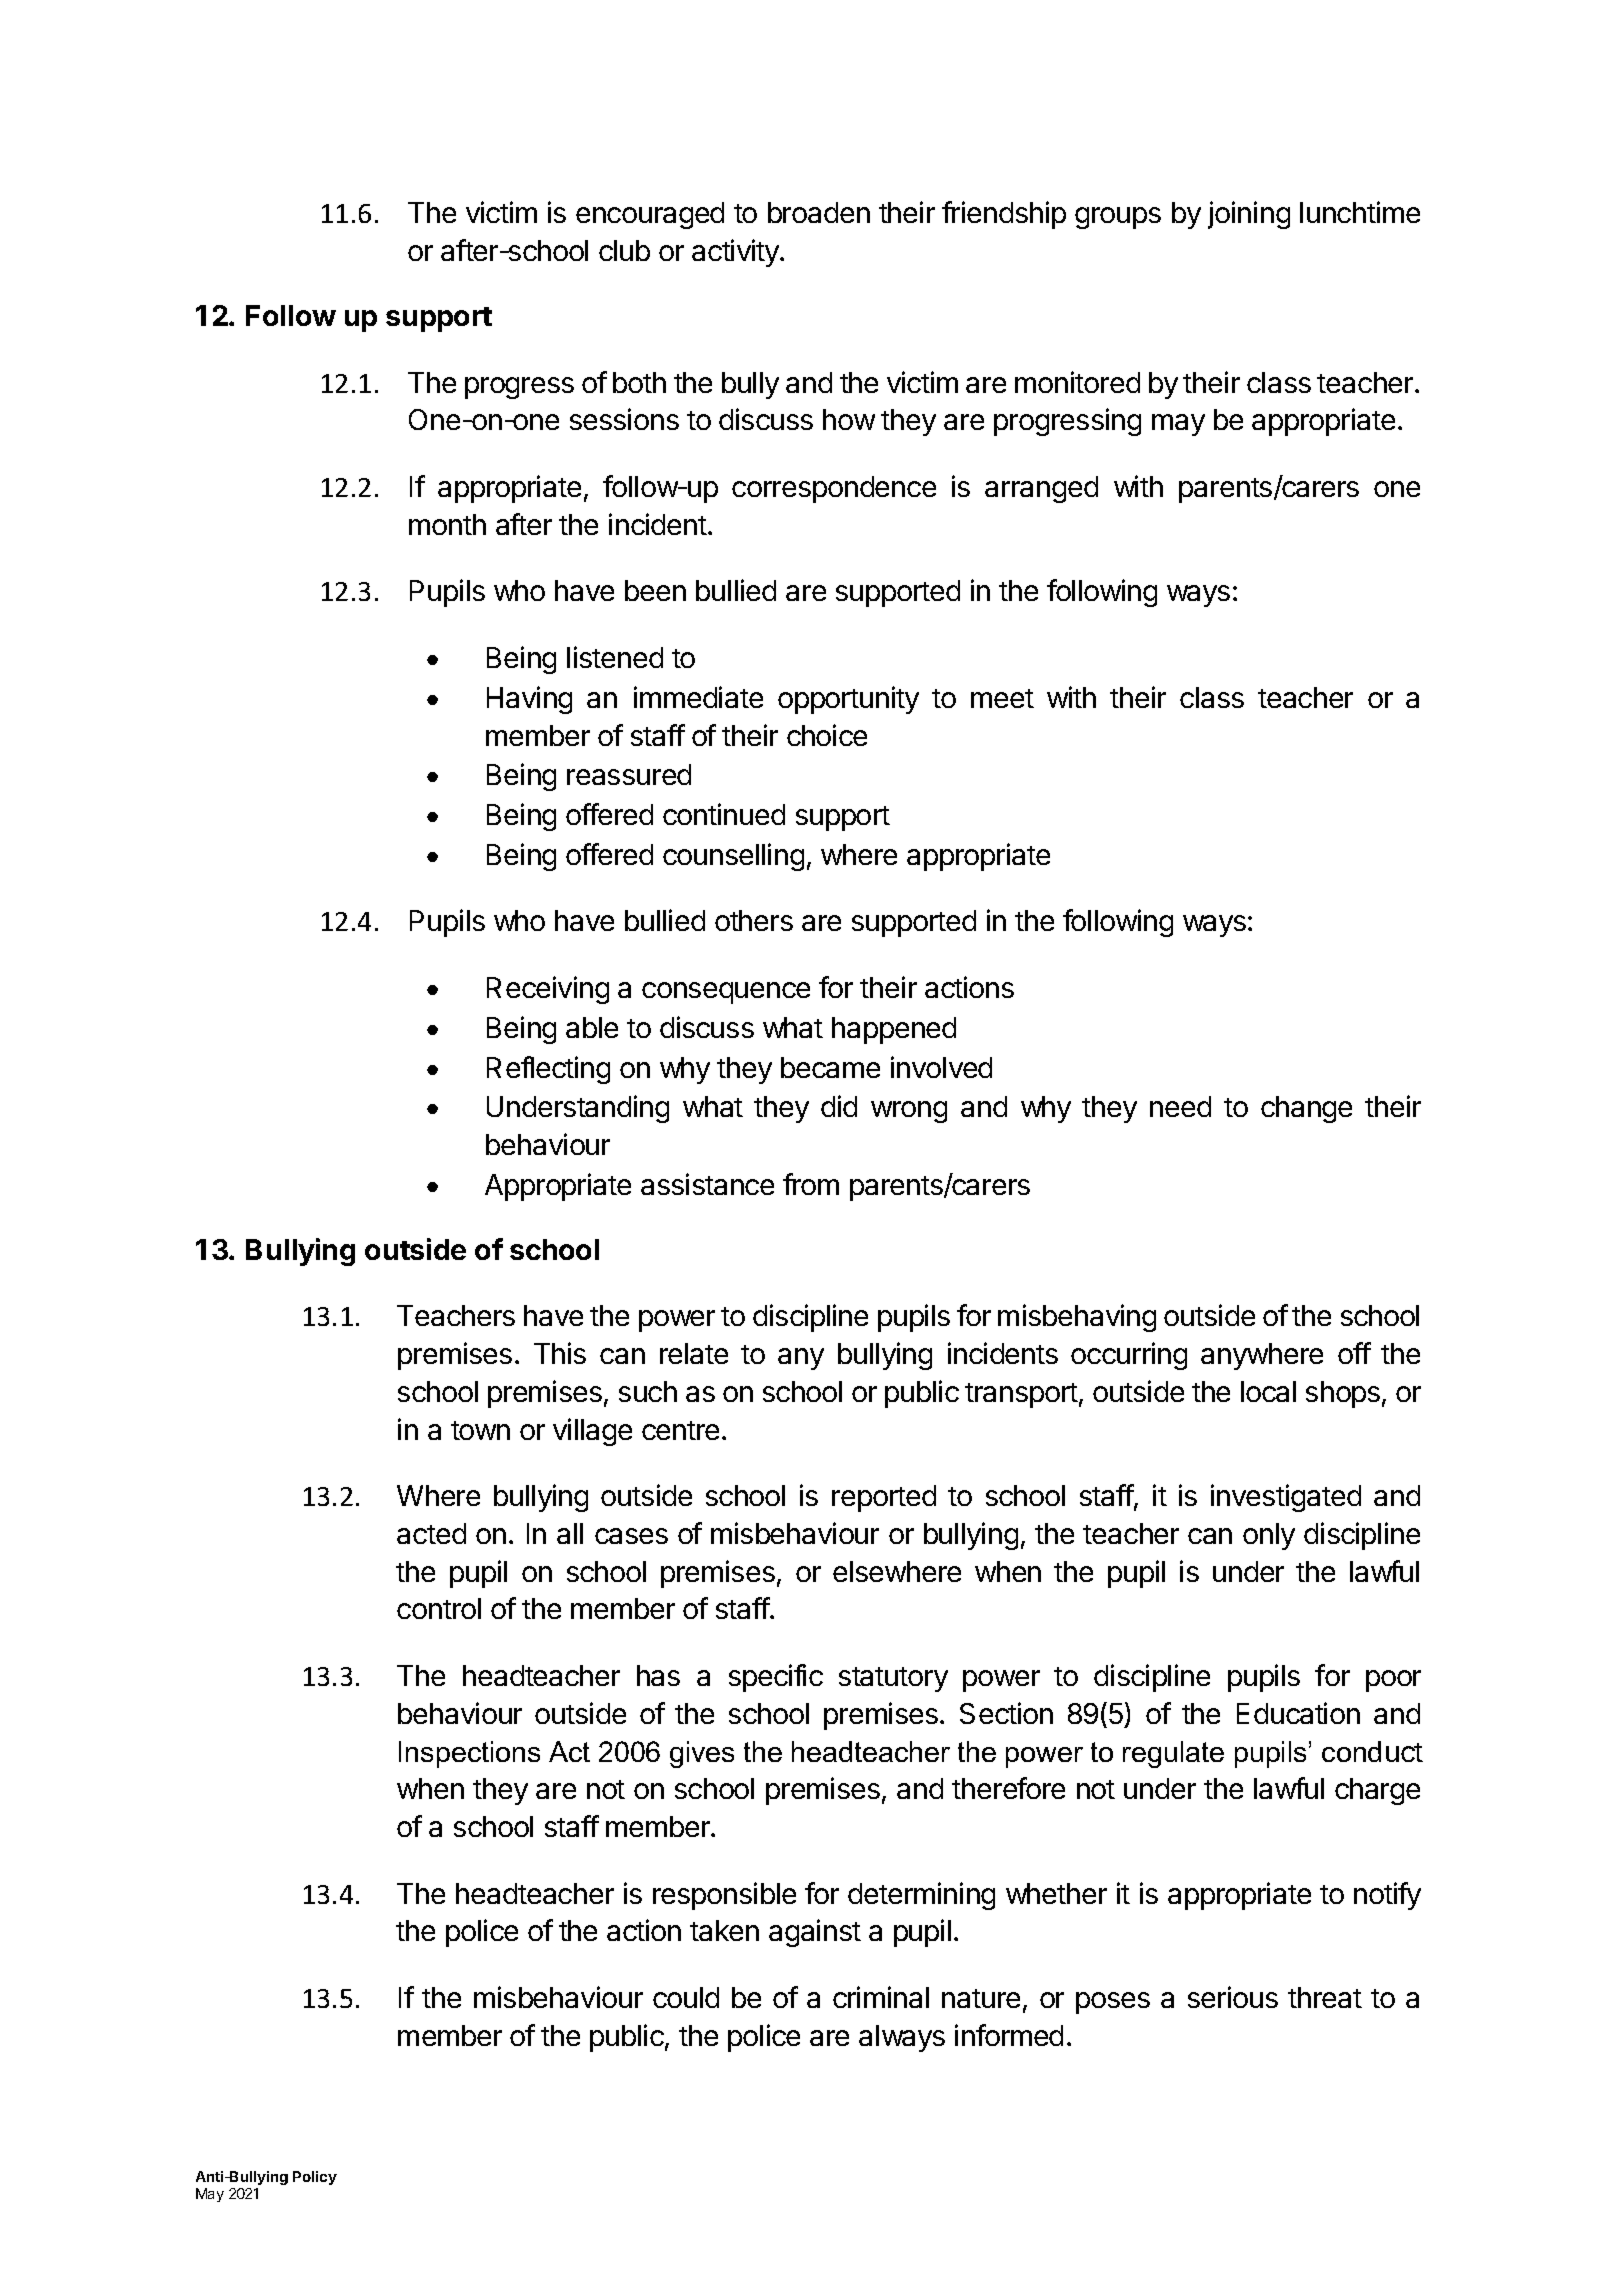 The image size is (1617, 2289). Describe the element at coordinates (1249, 215) in the screenshot. I see `joining` at that location.
